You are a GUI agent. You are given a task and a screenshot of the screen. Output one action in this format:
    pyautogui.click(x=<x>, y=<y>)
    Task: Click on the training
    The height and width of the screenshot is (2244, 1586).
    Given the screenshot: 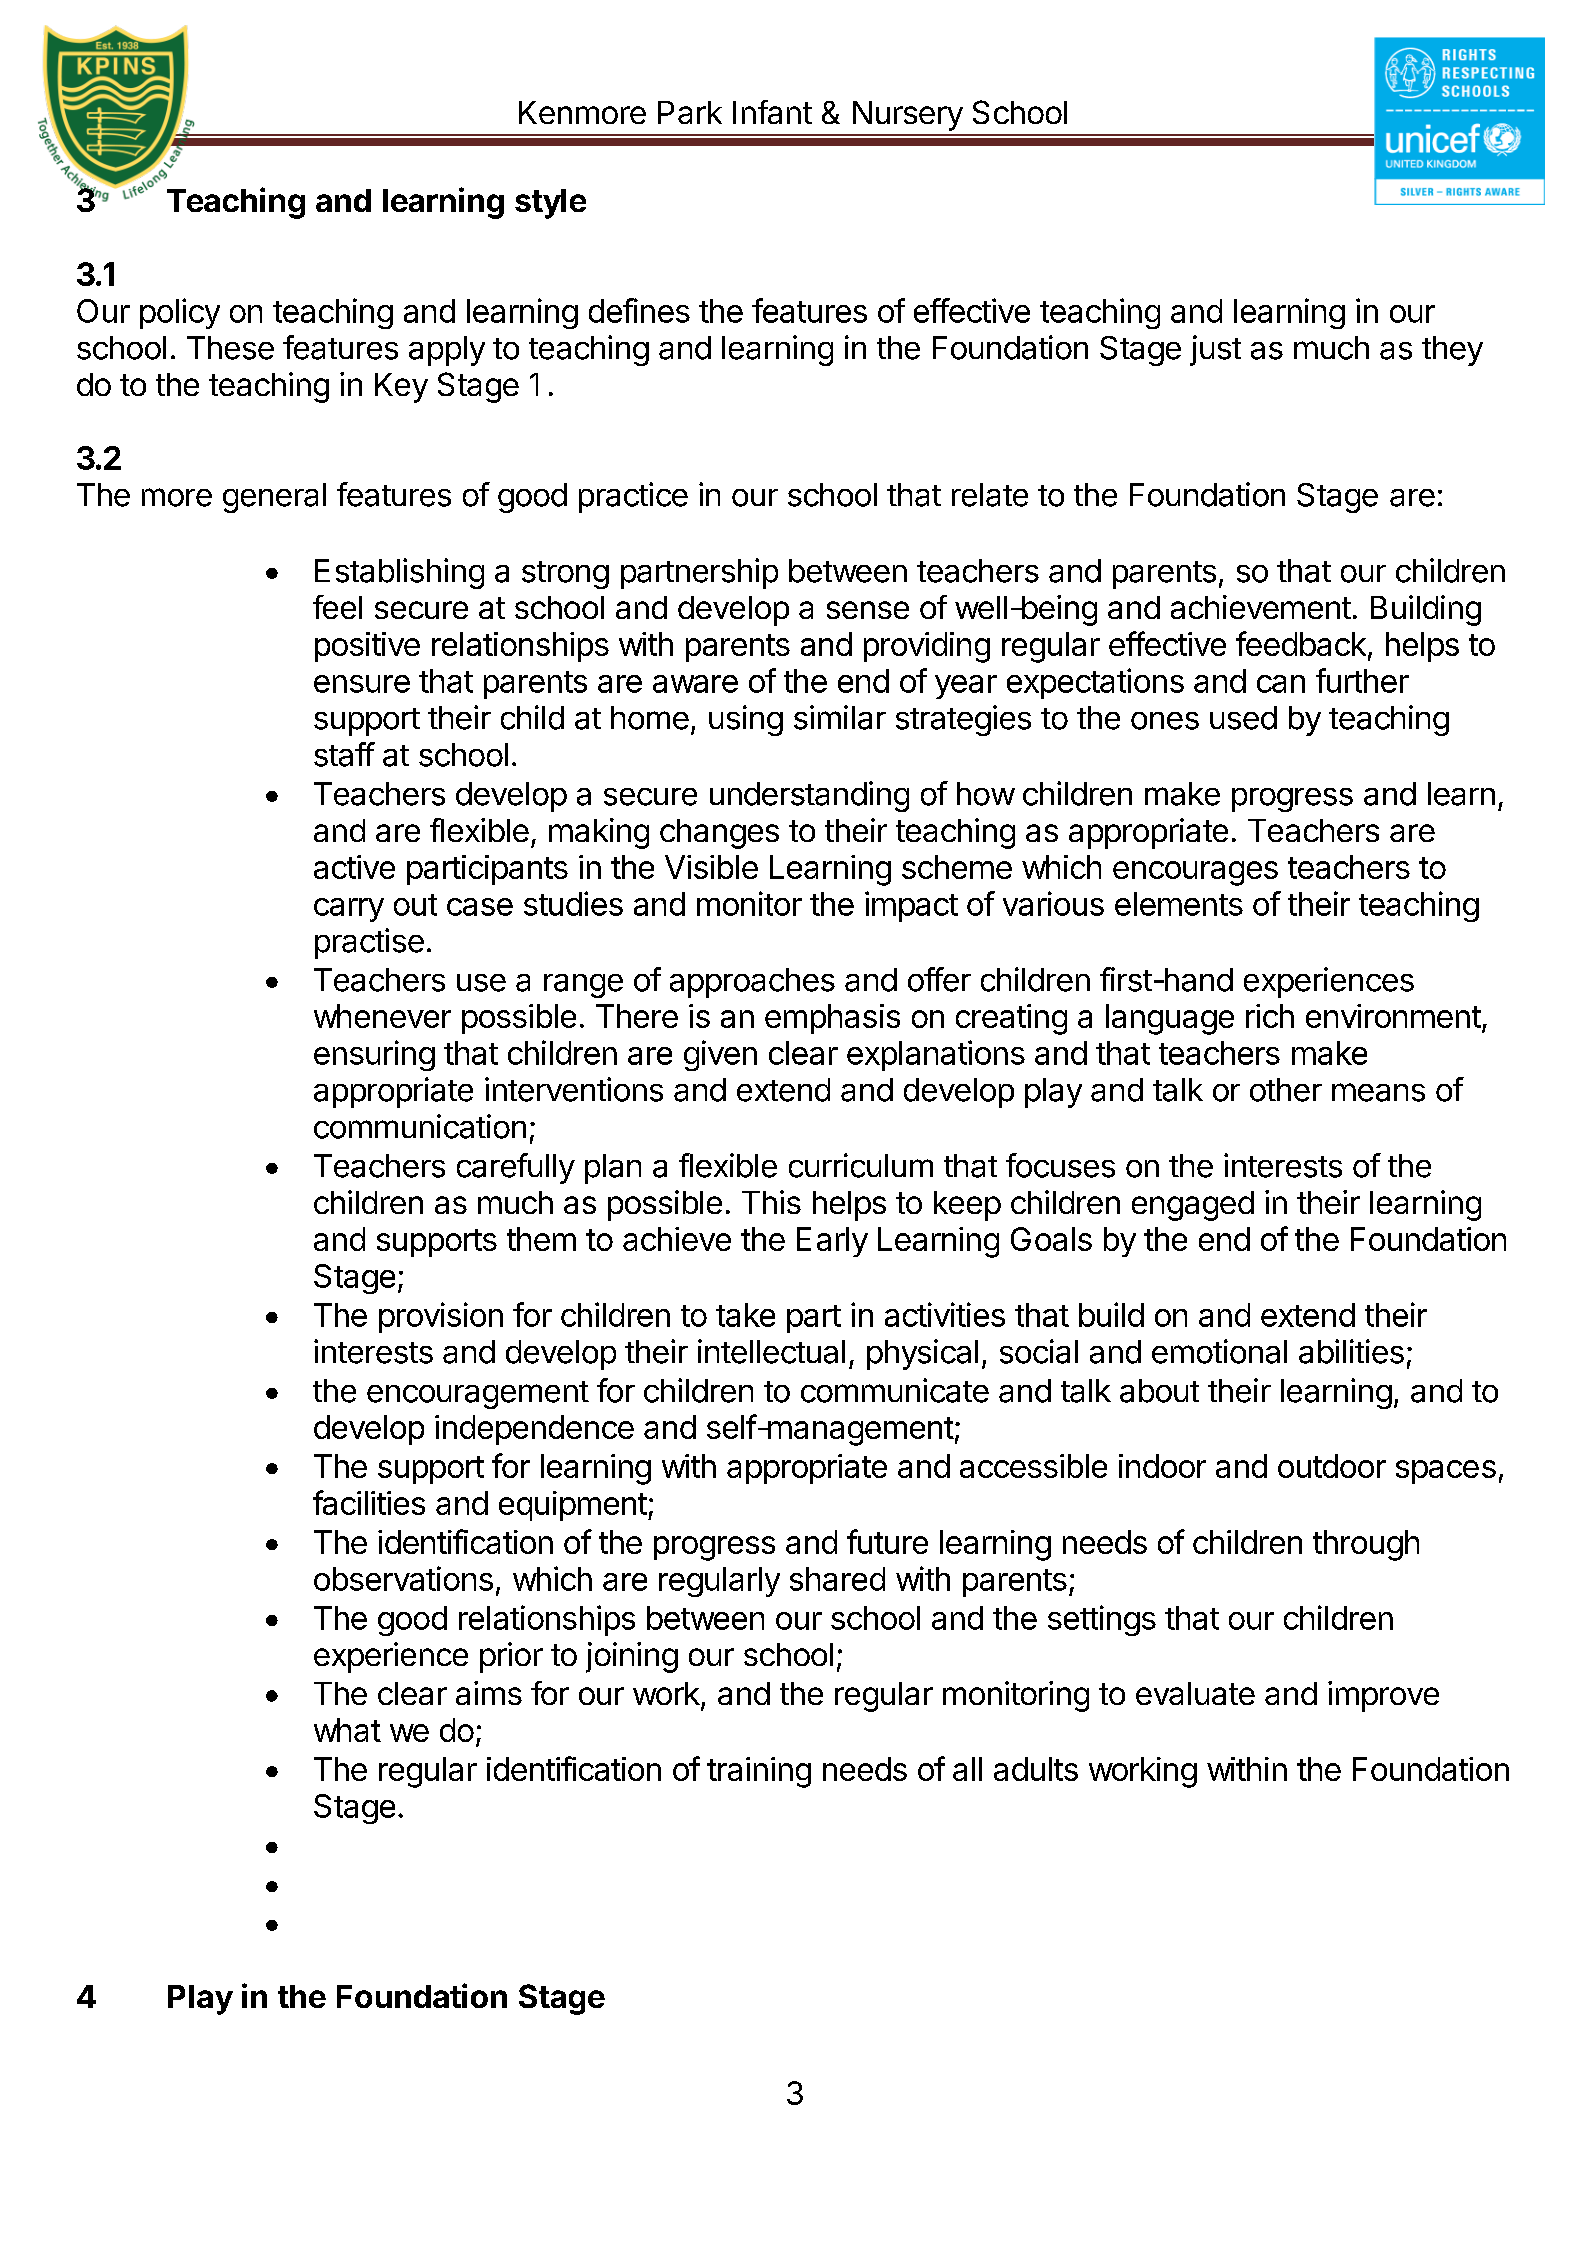 What is the action you would take?
    pyautogui.click(x=759, y=1772)
